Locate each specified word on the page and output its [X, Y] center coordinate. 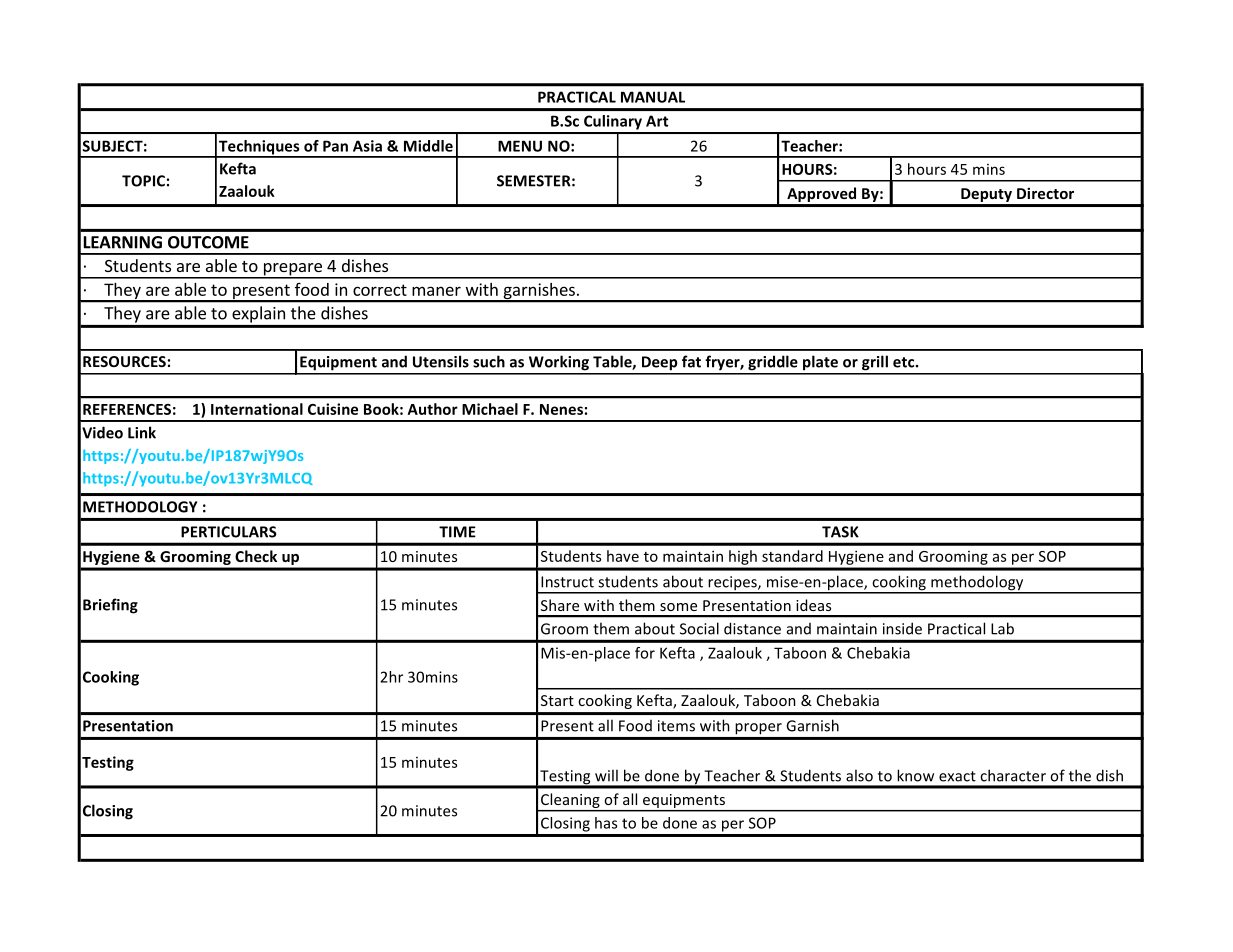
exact [957, 776]
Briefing [110, 606]
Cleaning [570, 802]
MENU [520, 146]
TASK [840, 532]
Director [1045, 193]
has [606, 823]
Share [560, 605]
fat [691, 361]
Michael [490, 409]
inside [902, 628]
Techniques [259, 148]
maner [436, 291]
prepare [292, 270]
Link [142, 432]
